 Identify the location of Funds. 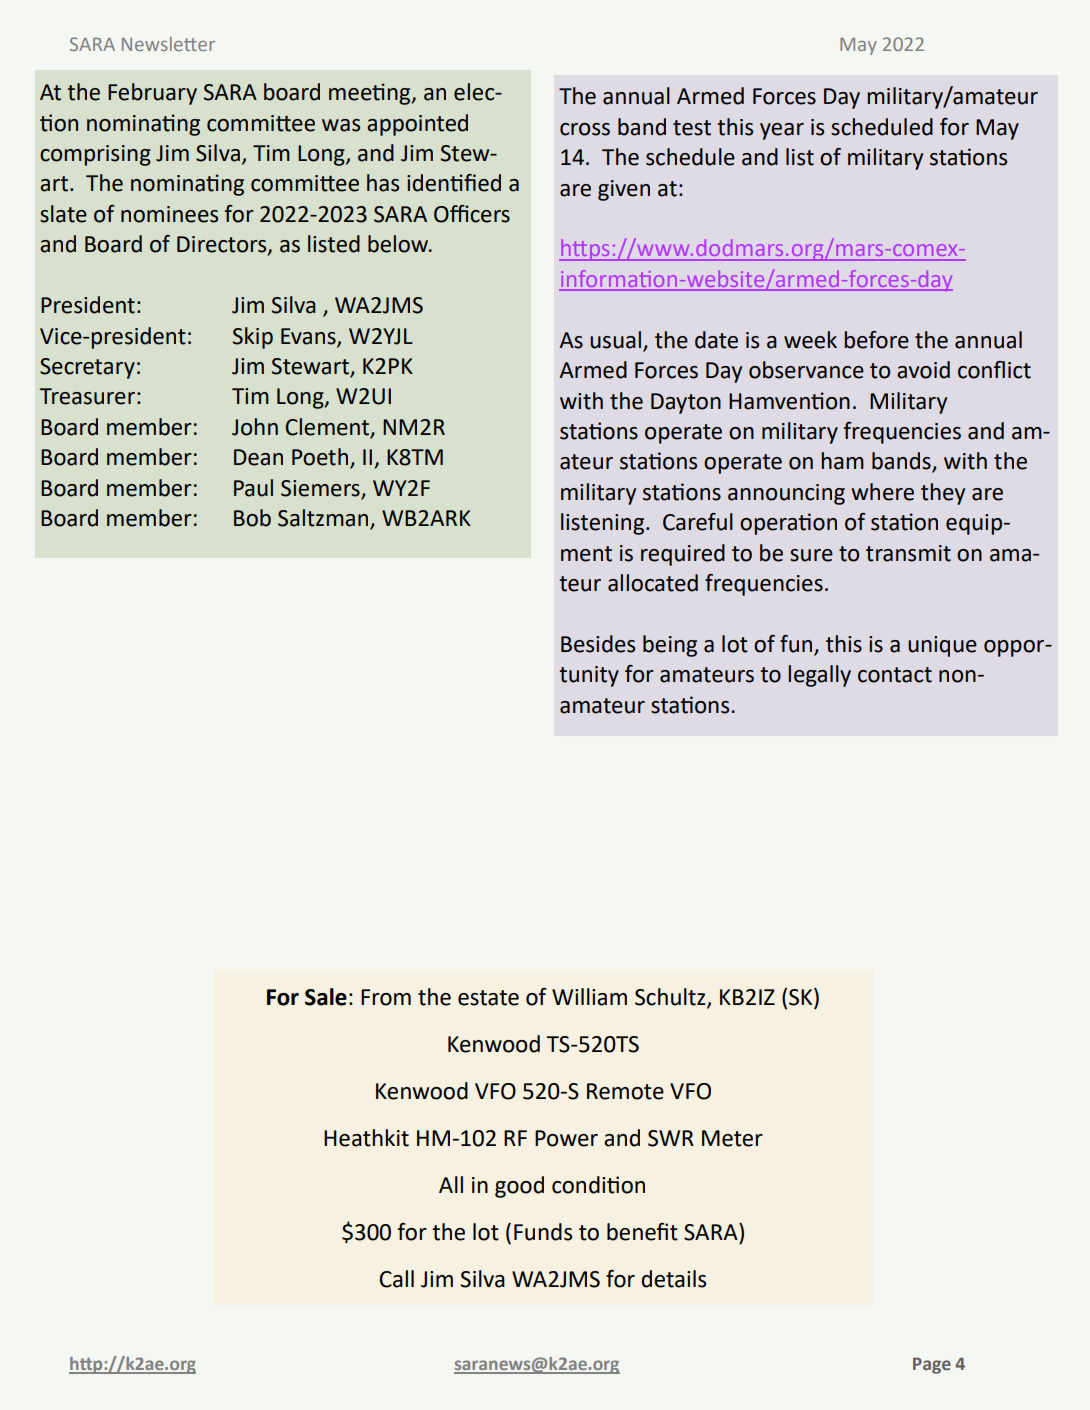
(543, 1232).
